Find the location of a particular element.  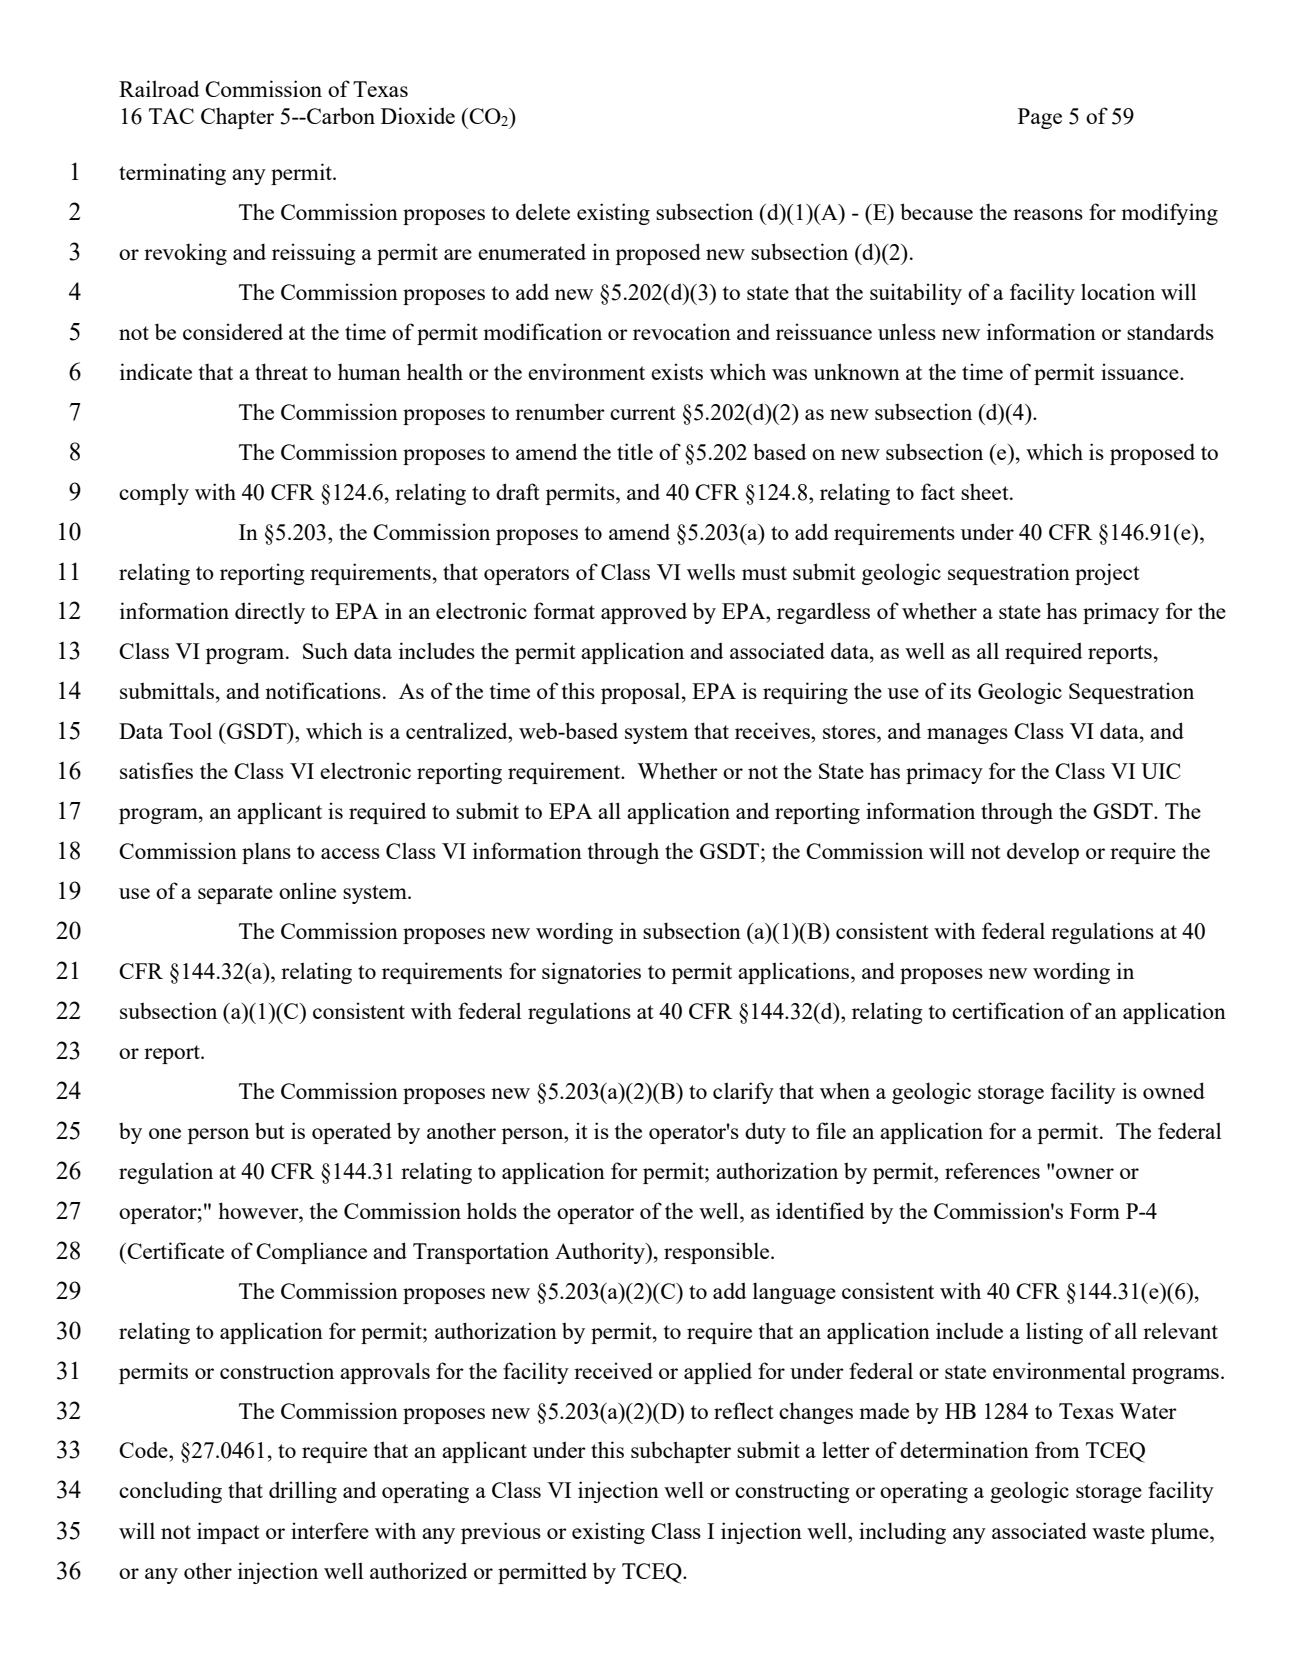

certification is located at coordinates (1008, 1010).
